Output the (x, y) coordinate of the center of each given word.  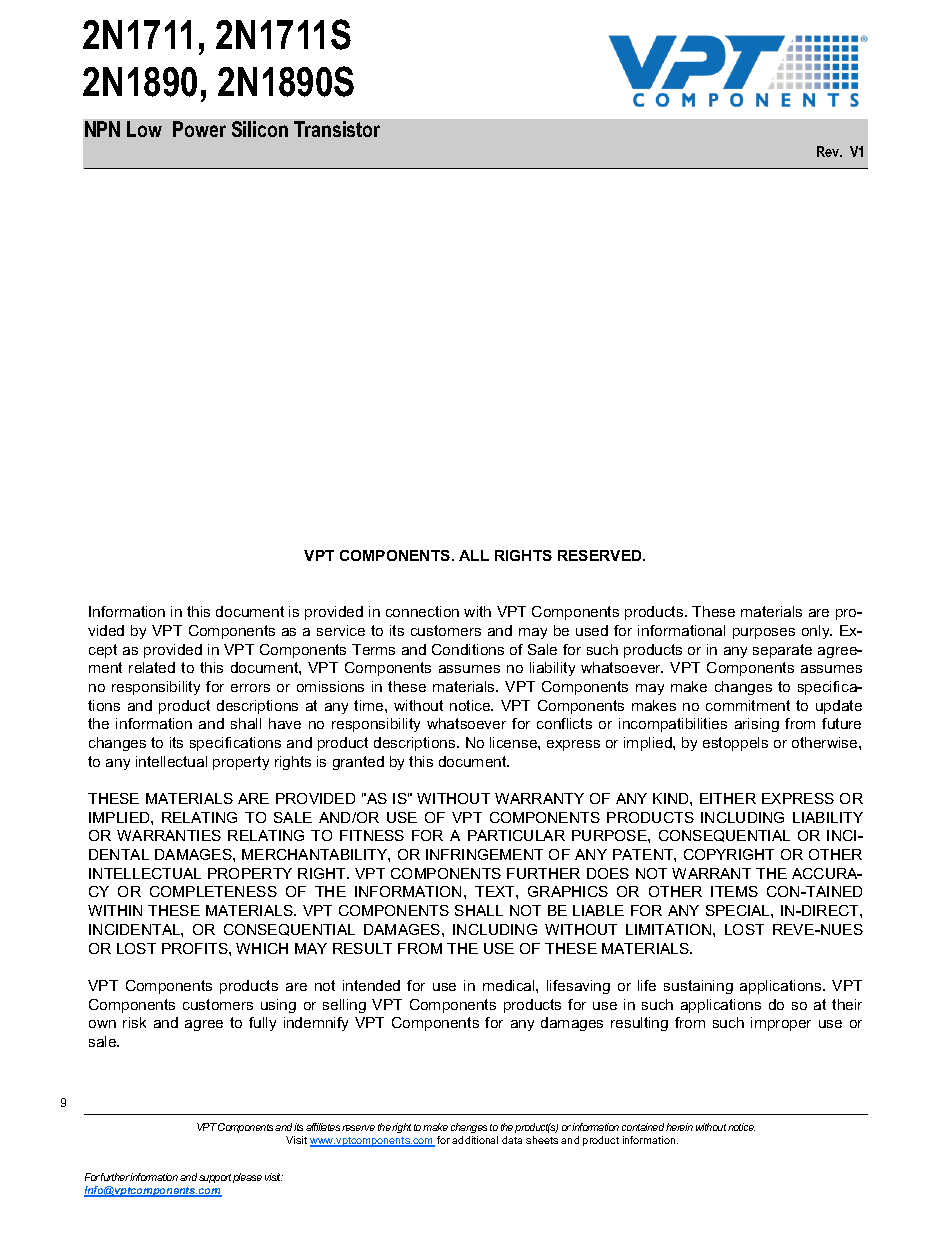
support (215, 1178)
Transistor (337, 129)
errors (250, 688)
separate (782, 651)
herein (679, 1127)
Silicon (260, 129)
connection (422, 611)
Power (199, 129)
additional (475, 1140)
